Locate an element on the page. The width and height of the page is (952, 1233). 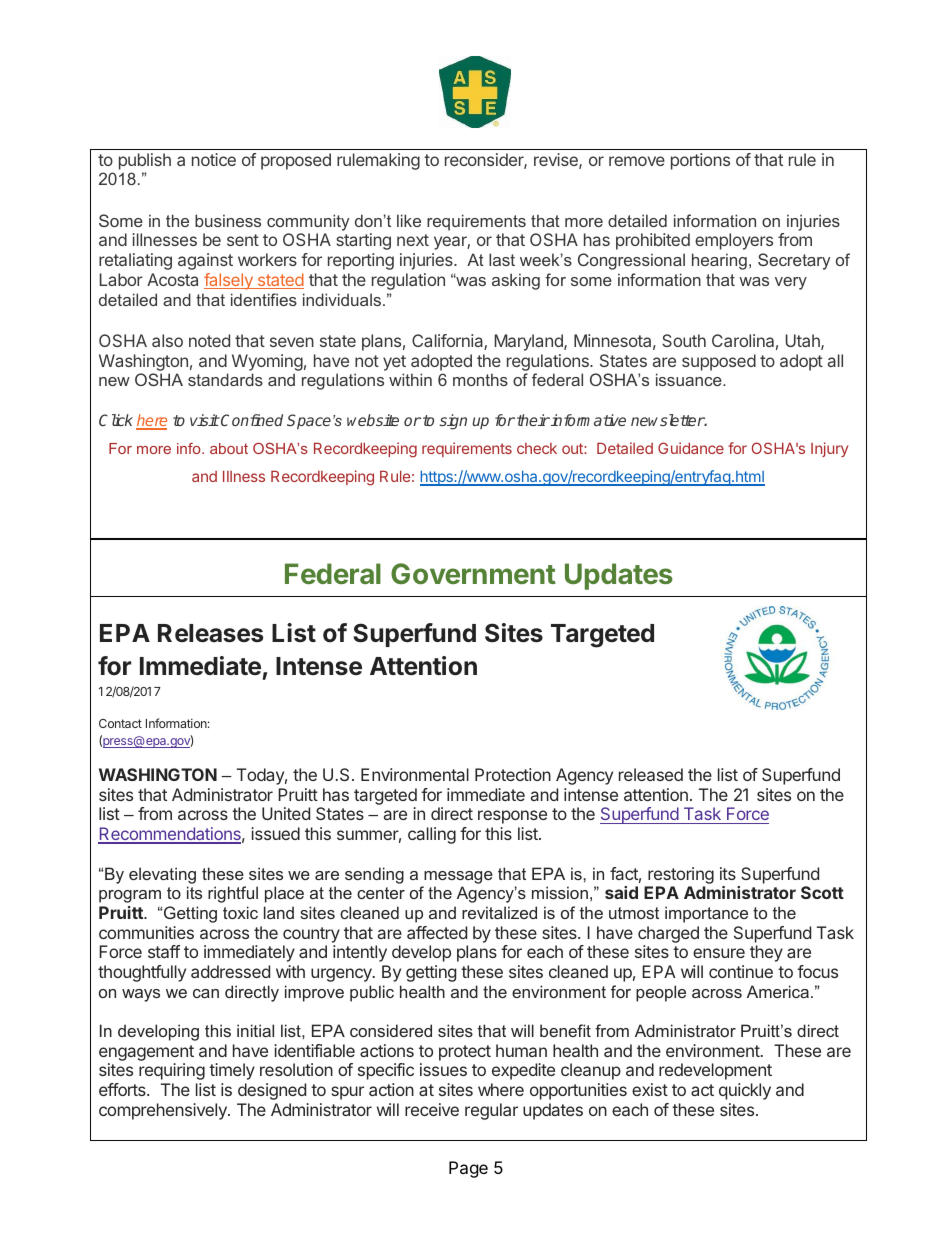
Page is located at coordinates (468, 1169).
